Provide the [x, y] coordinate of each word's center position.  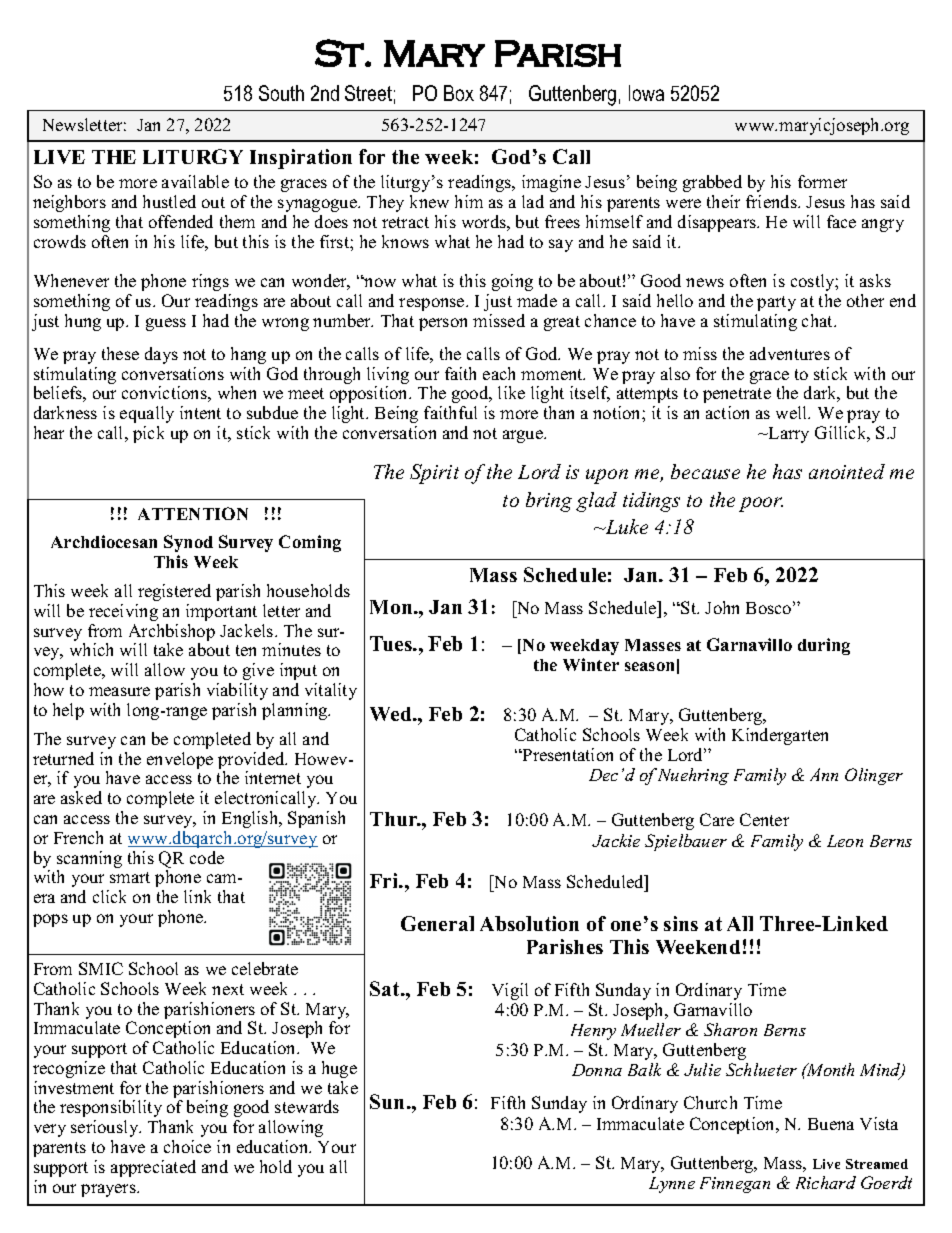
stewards [307, 1106]
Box [459, 93]
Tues [392, 643]
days [161, 355]
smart [130, 877]
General [437, 923]
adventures [790, 353]
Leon [845, 841]
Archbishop [172, 634]
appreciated [153, 1168]
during [824, 646]
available [195, 181]
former [822, 181]
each [499, 373]
